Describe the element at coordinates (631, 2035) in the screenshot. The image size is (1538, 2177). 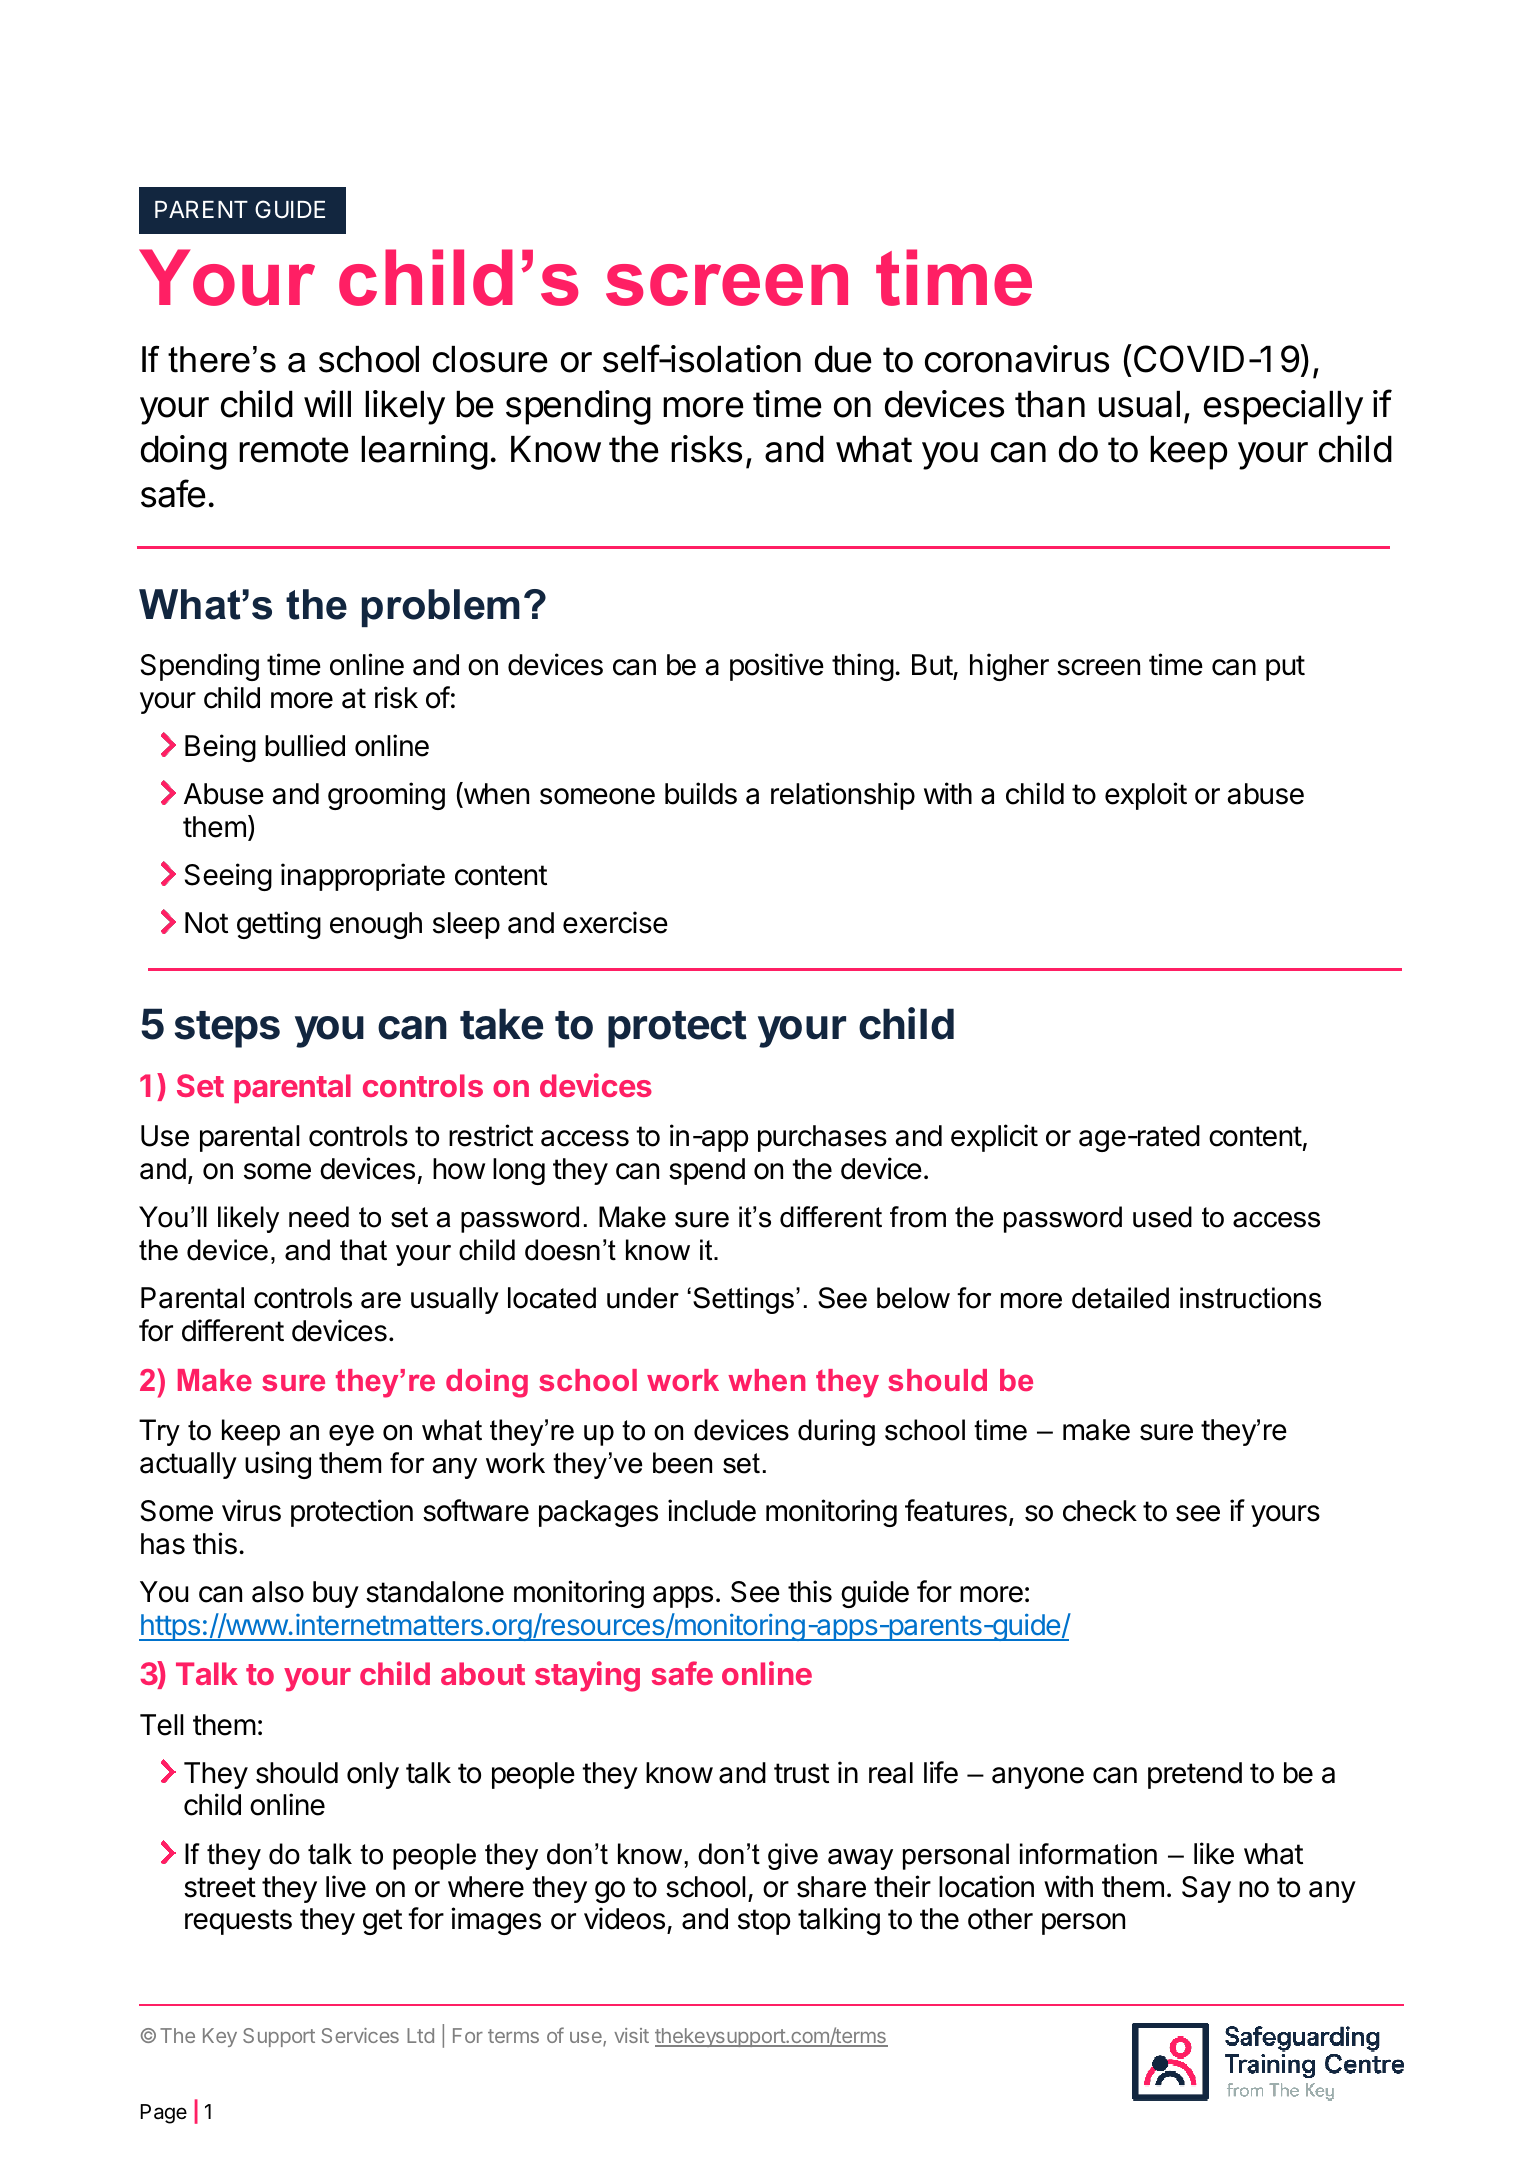
I see `visit` at that location.
